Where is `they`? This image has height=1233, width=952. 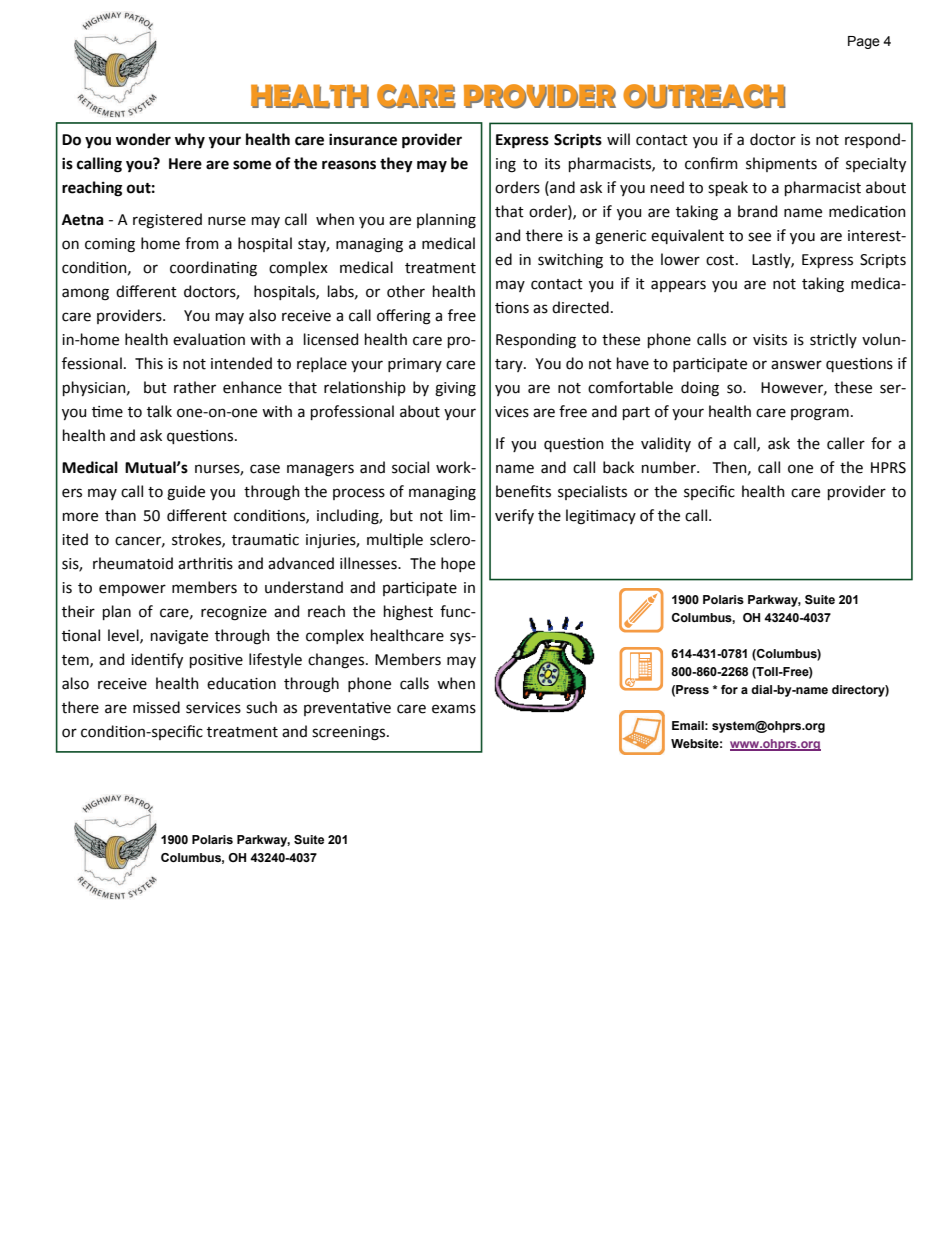
they is located at coordinates (396, 165).
